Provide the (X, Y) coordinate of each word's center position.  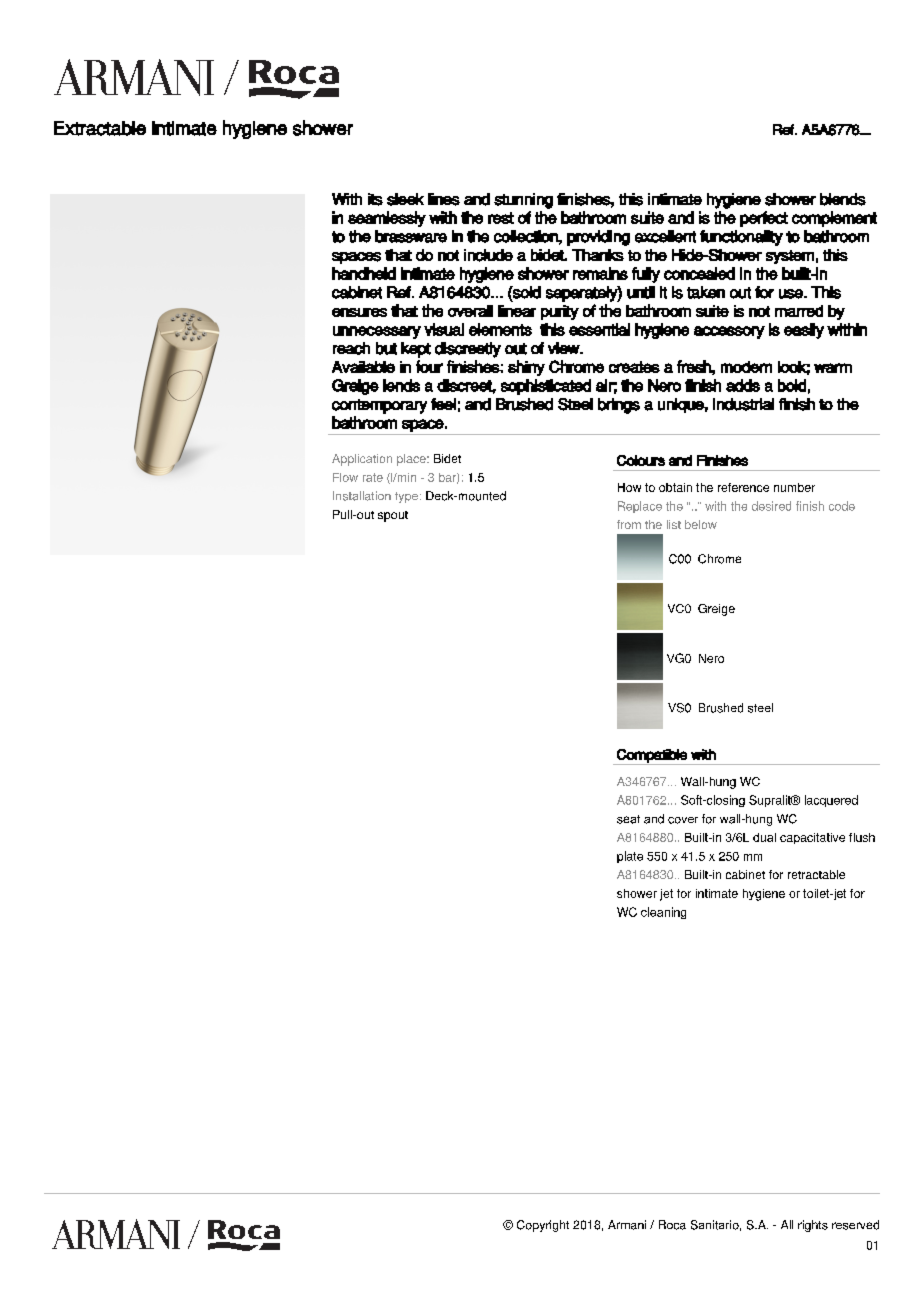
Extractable (100, 128)
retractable (816, 874)
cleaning (663, 913)
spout (393, 516)
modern (746, 367)
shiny (526, 368)
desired (771, 506)
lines (444, 199)
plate (630, 857)
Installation (362, 496)
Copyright (543, 1226)
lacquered (831, 801)
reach (351, 348)
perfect (764, 219)
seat (628, 819)
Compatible (652, 757)
